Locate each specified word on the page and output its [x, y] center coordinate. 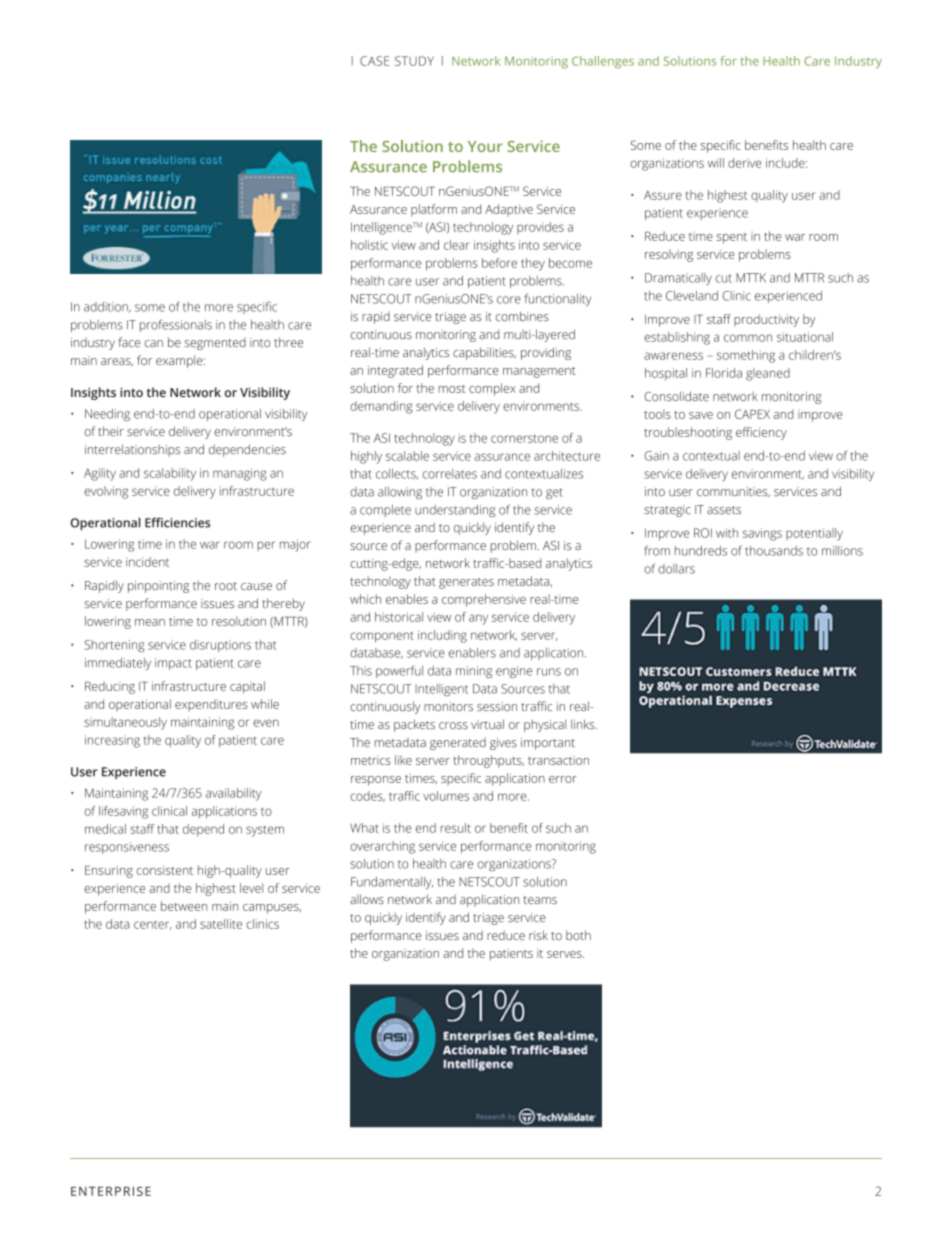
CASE [374, 61]
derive [744, 163]
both [578, 935]
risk [538, 935]
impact [173, 664]
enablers [472, 653]
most [452, 389]
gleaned [768, 374]
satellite [221, 924]
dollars [676, 569]
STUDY [414, 61]
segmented [215, 344]
